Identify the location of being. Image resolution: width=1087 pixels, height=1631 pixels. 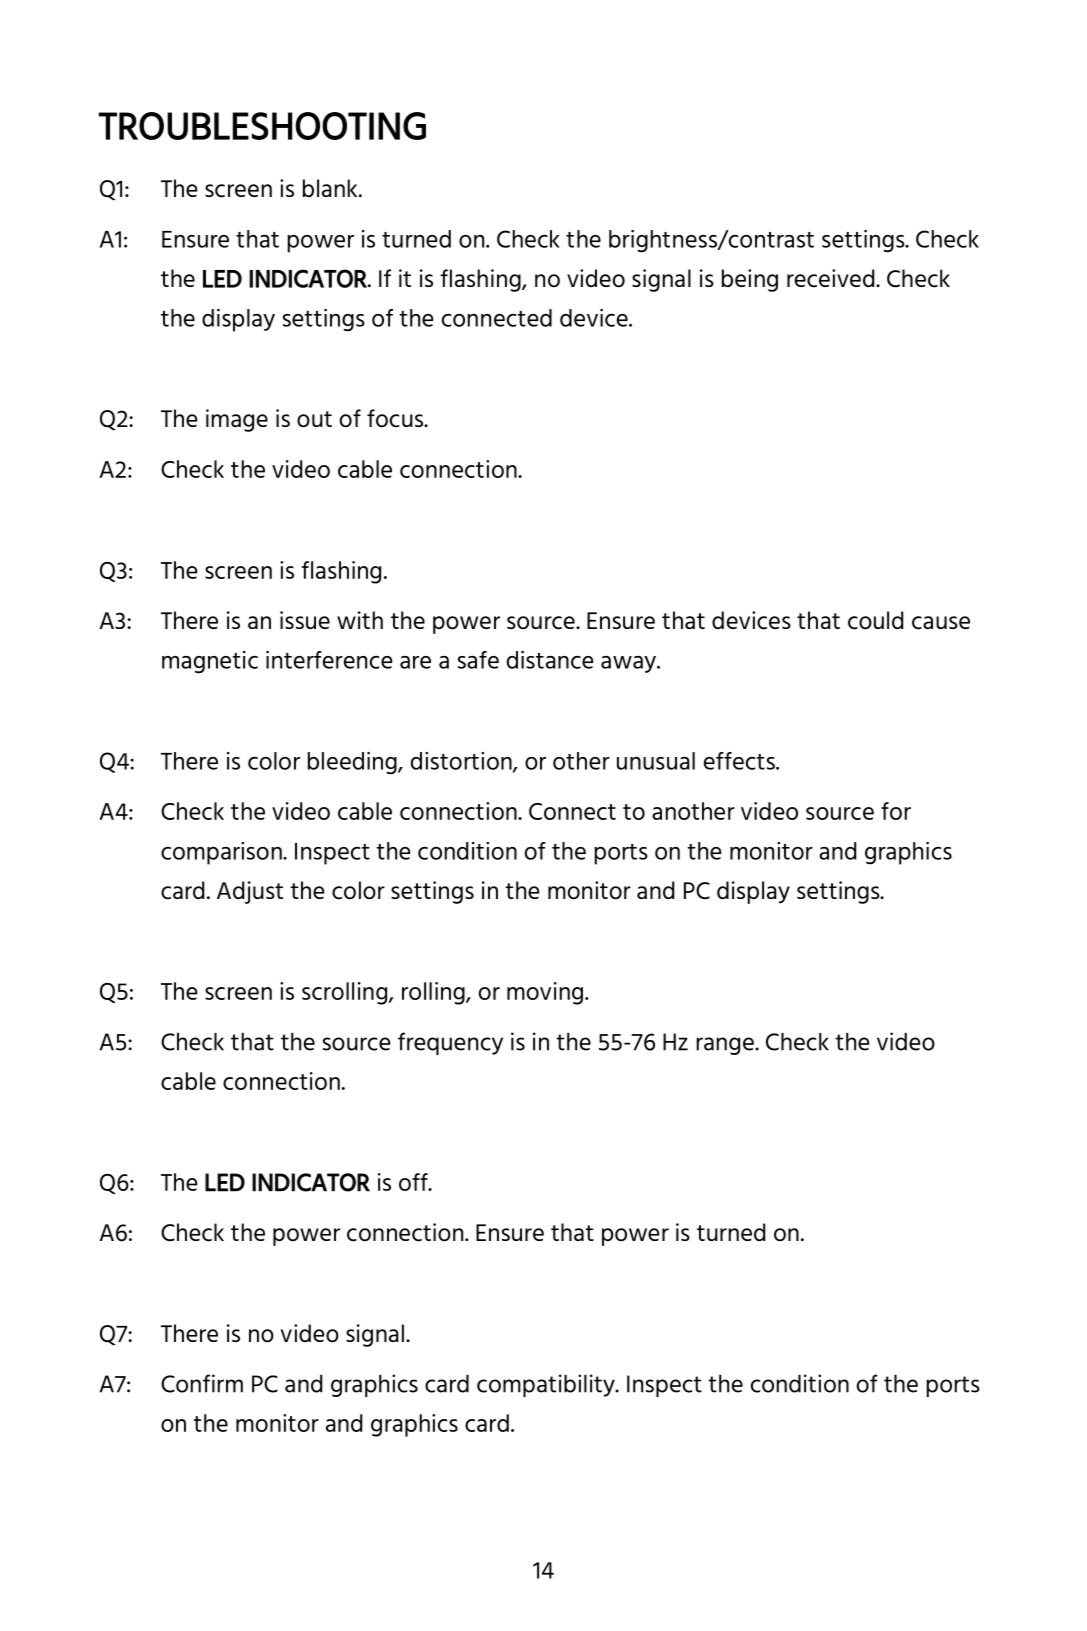
(750, 280).
